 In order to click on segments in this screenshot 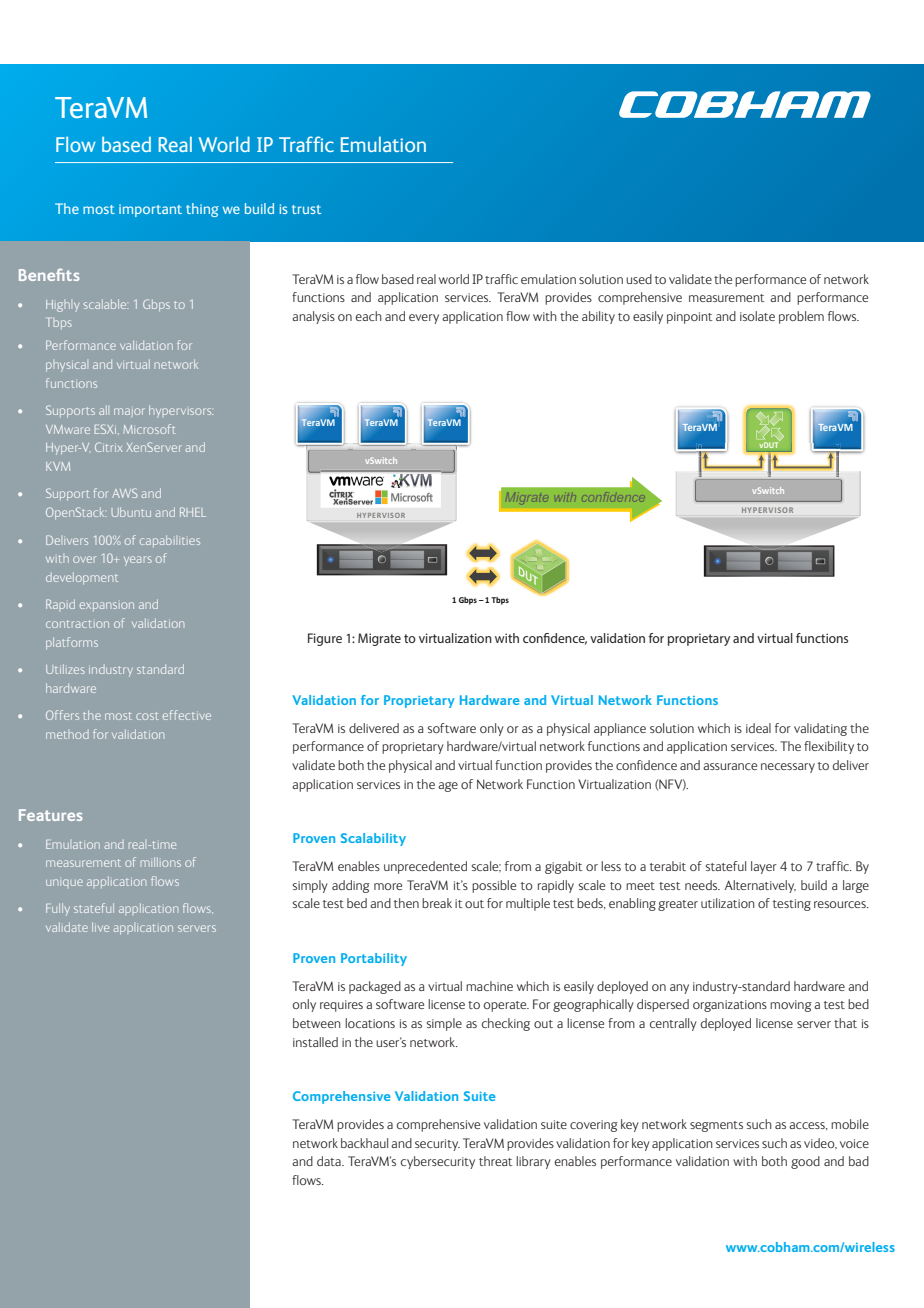, I will do `click(716, 1126)`.
